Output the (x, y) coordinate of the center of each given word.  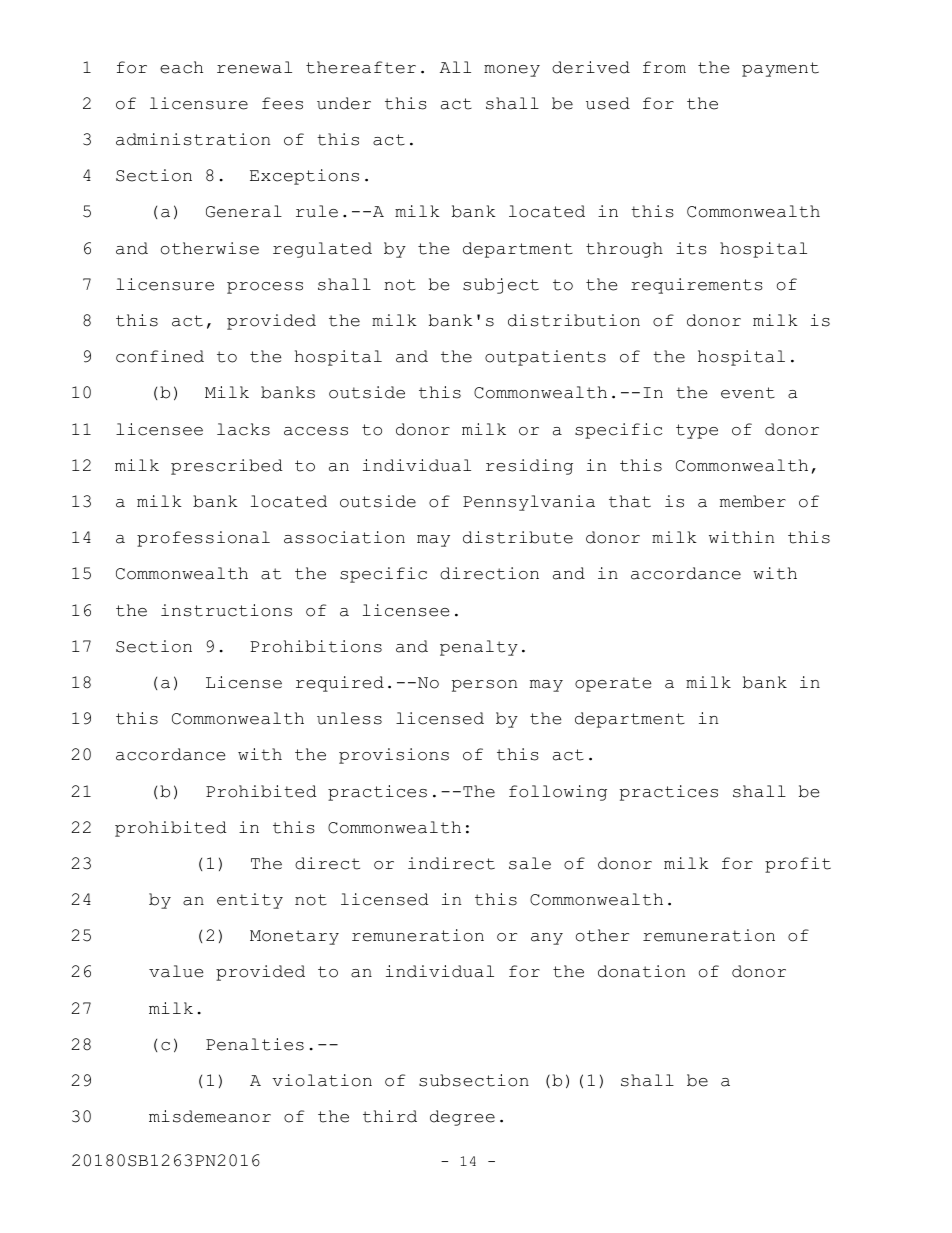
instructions (226, 610)
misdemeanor (210, 1116)
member (753, 501)
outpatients (545, 358)
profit (798, 865)
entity (250, 901)
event (748, 393)
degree (462, 1118)
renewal (254, 67)
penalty (479, 648)
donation (641, 971)
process (265, 288)
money (512, 71)
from (664, 67)
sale (530, 863)
